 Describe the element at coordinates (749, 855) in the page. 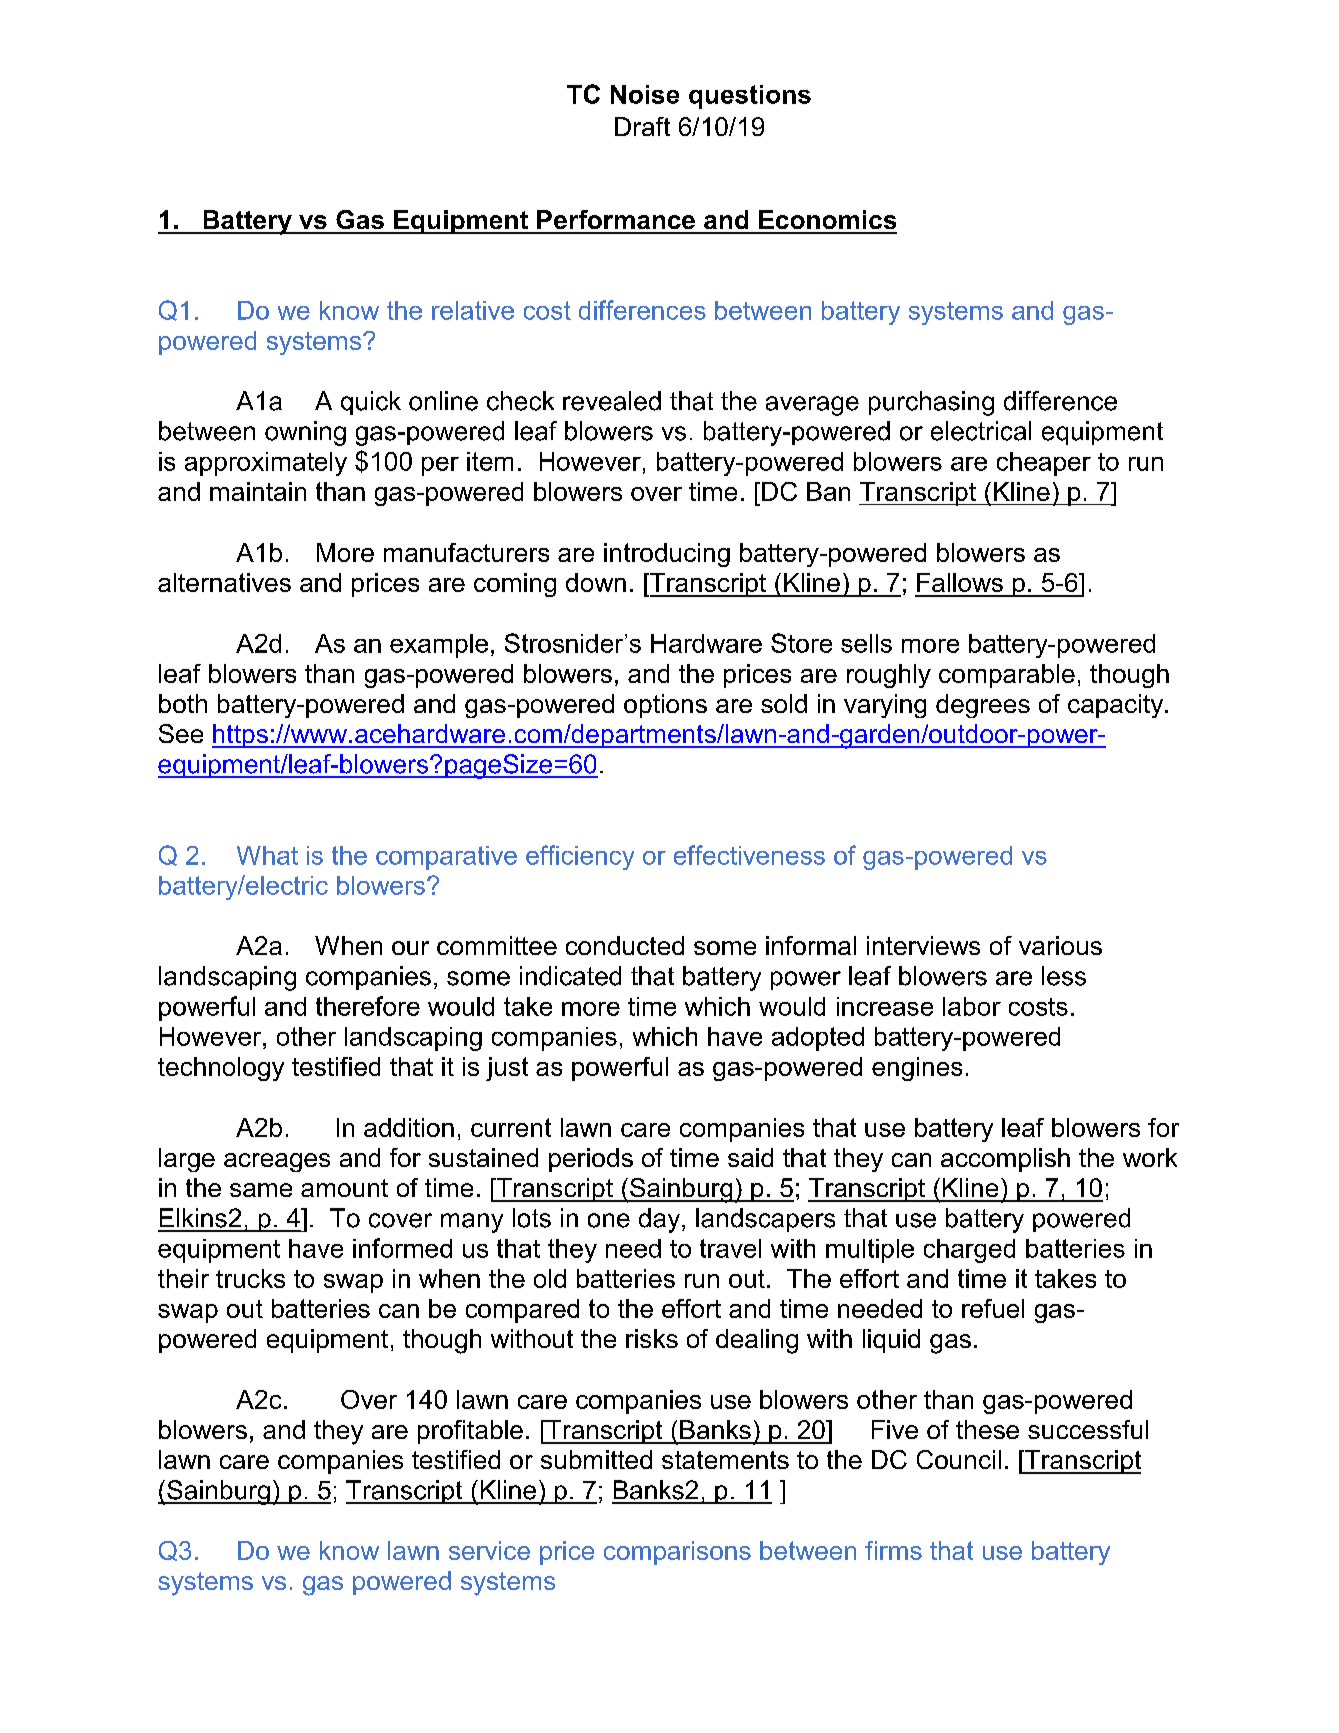

I see `effectiveness` at that location.
